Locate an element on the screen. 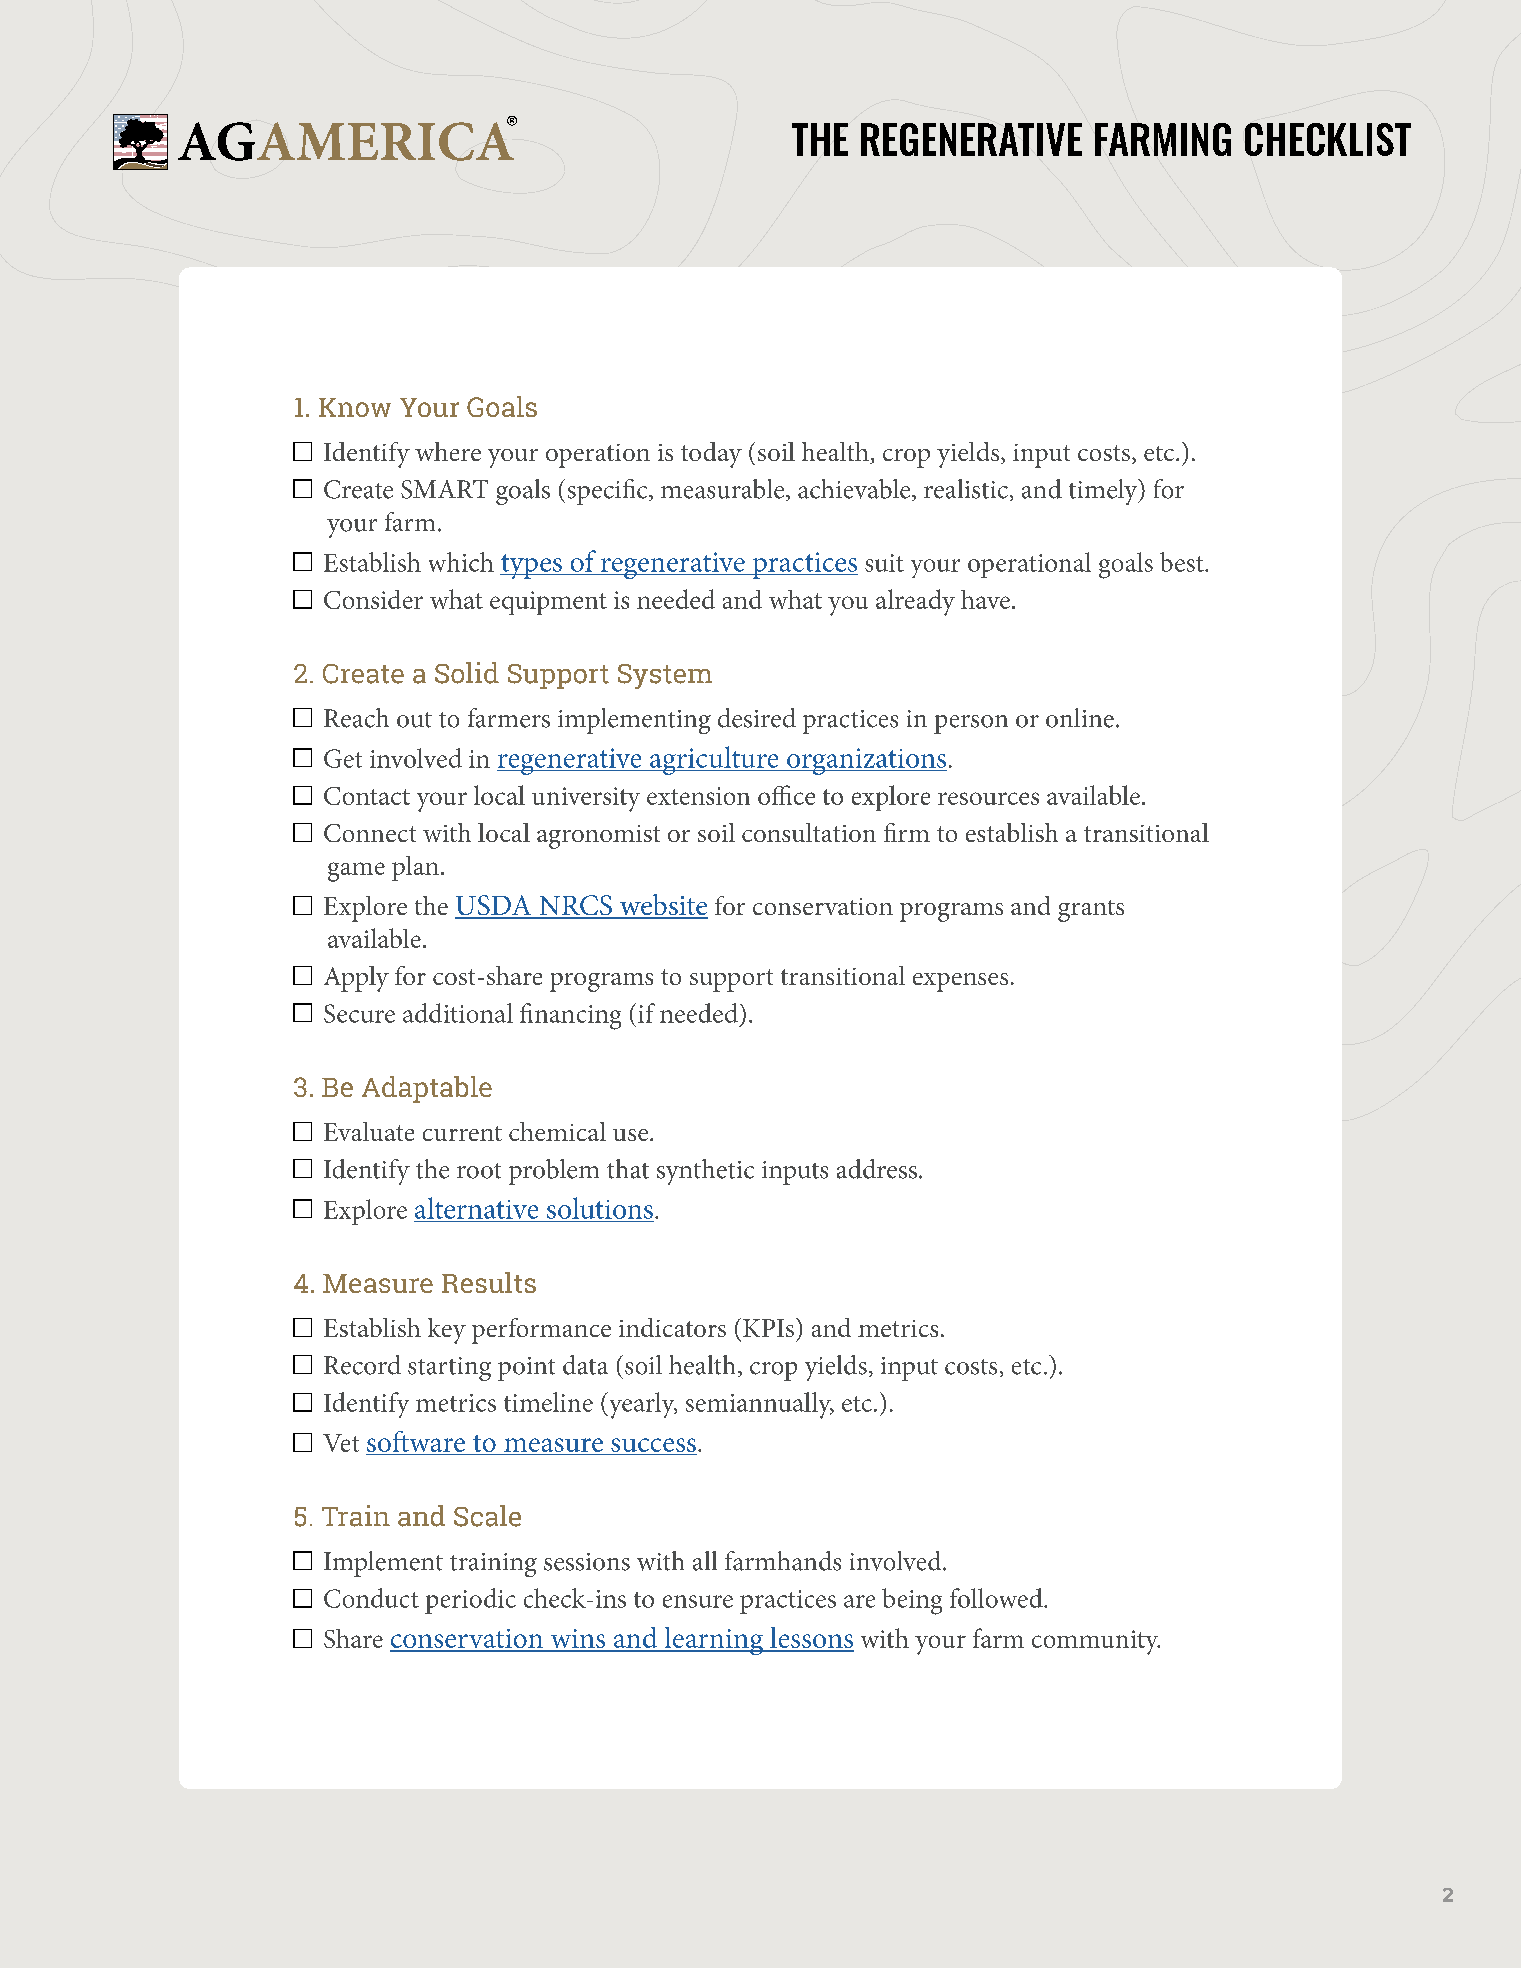  timely is located at coordinates (1104, 492).
